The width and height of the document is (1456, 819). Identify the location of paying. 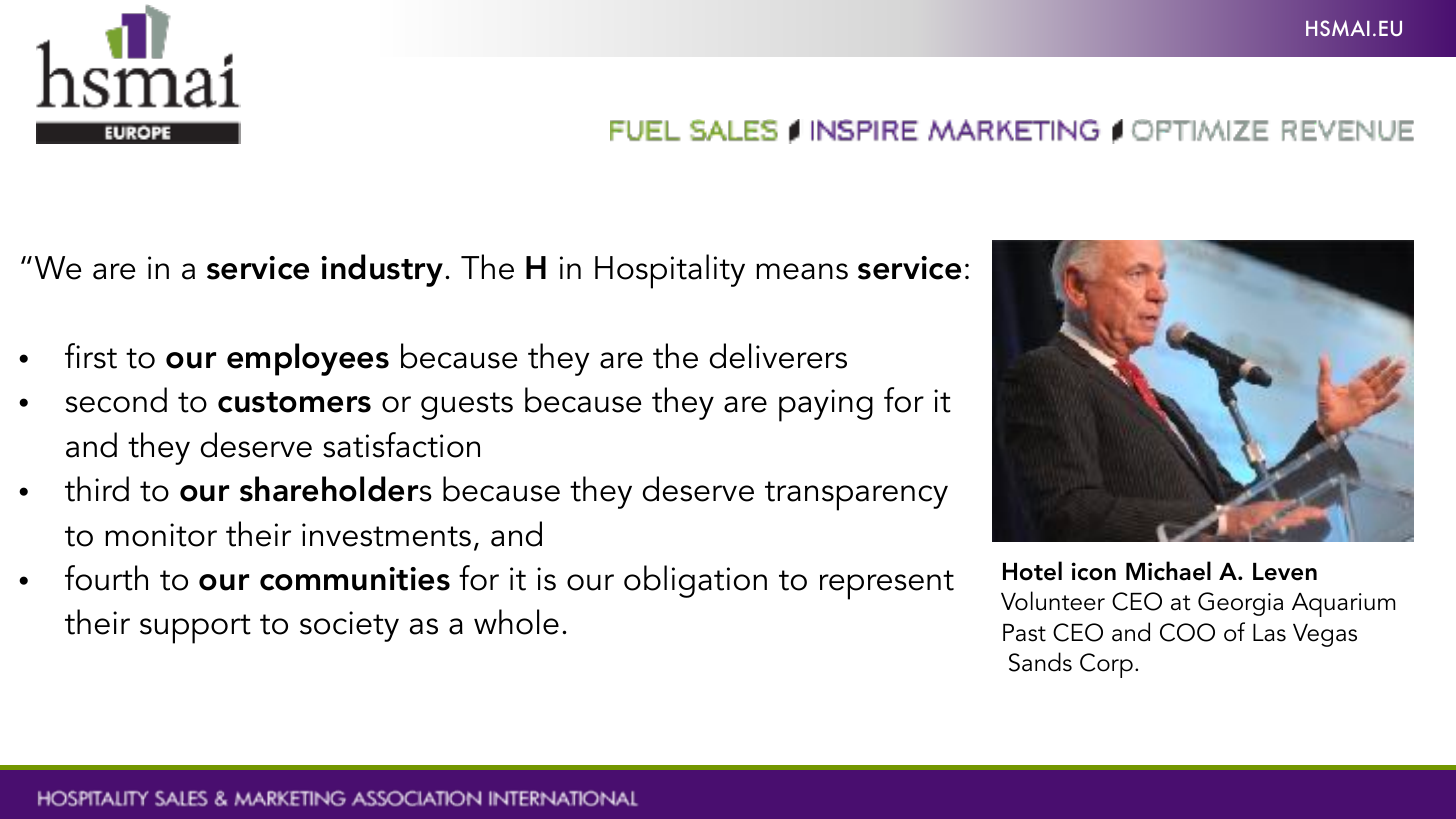
(826, 405).
